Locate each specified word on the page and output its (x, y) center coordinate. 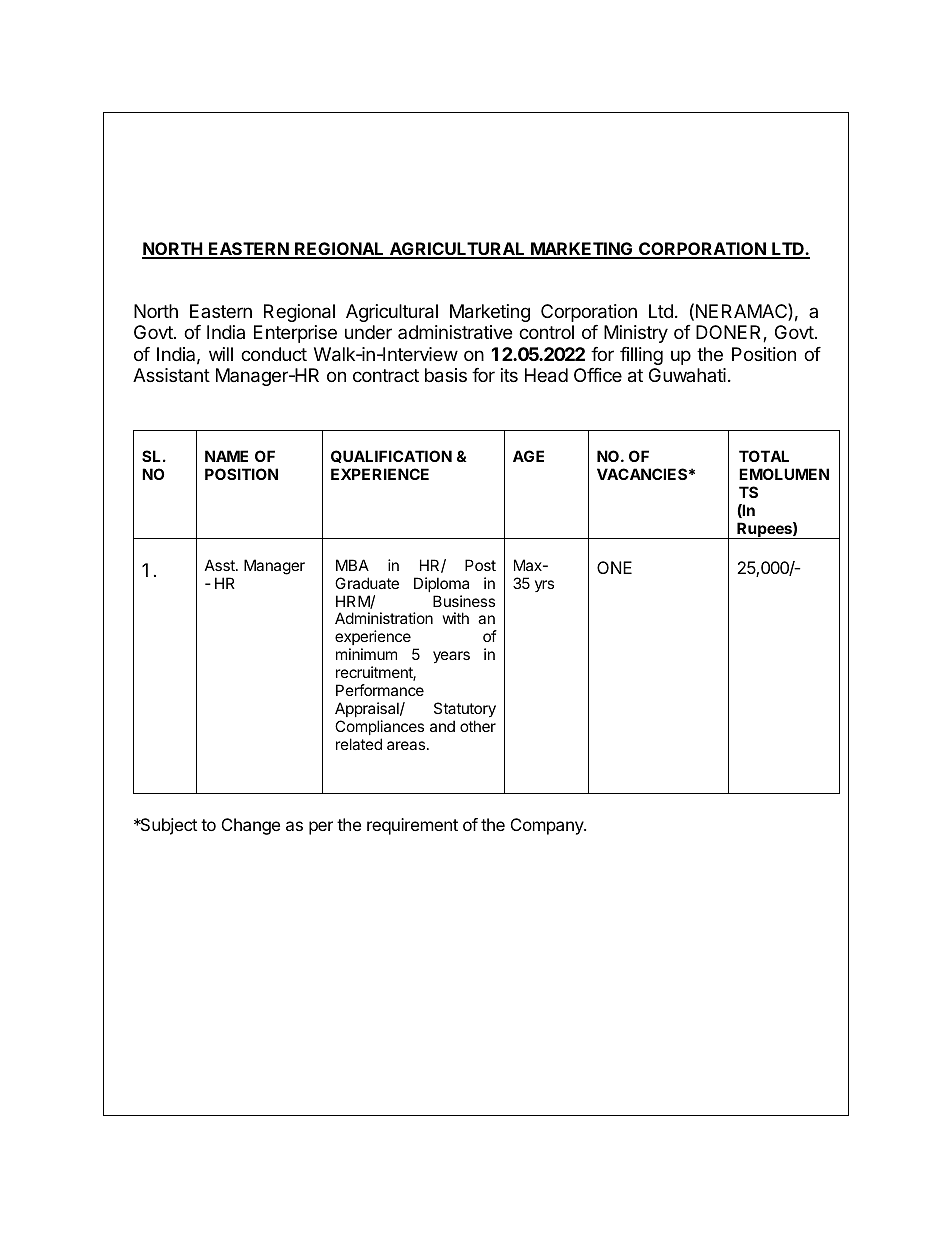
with (456, 618)
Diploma (441, 584)
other (478, 726)
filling (641, 356)
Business (464, 601)
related (359, 744)
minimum (366, 654)
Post (480, 565)
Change (251, 826)
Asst (221, 565)
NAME (226, 456)
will (221, 354)
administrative (455, 332)
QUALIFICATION (391, 456)
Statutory (465, 709)
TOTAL (764, 456)
